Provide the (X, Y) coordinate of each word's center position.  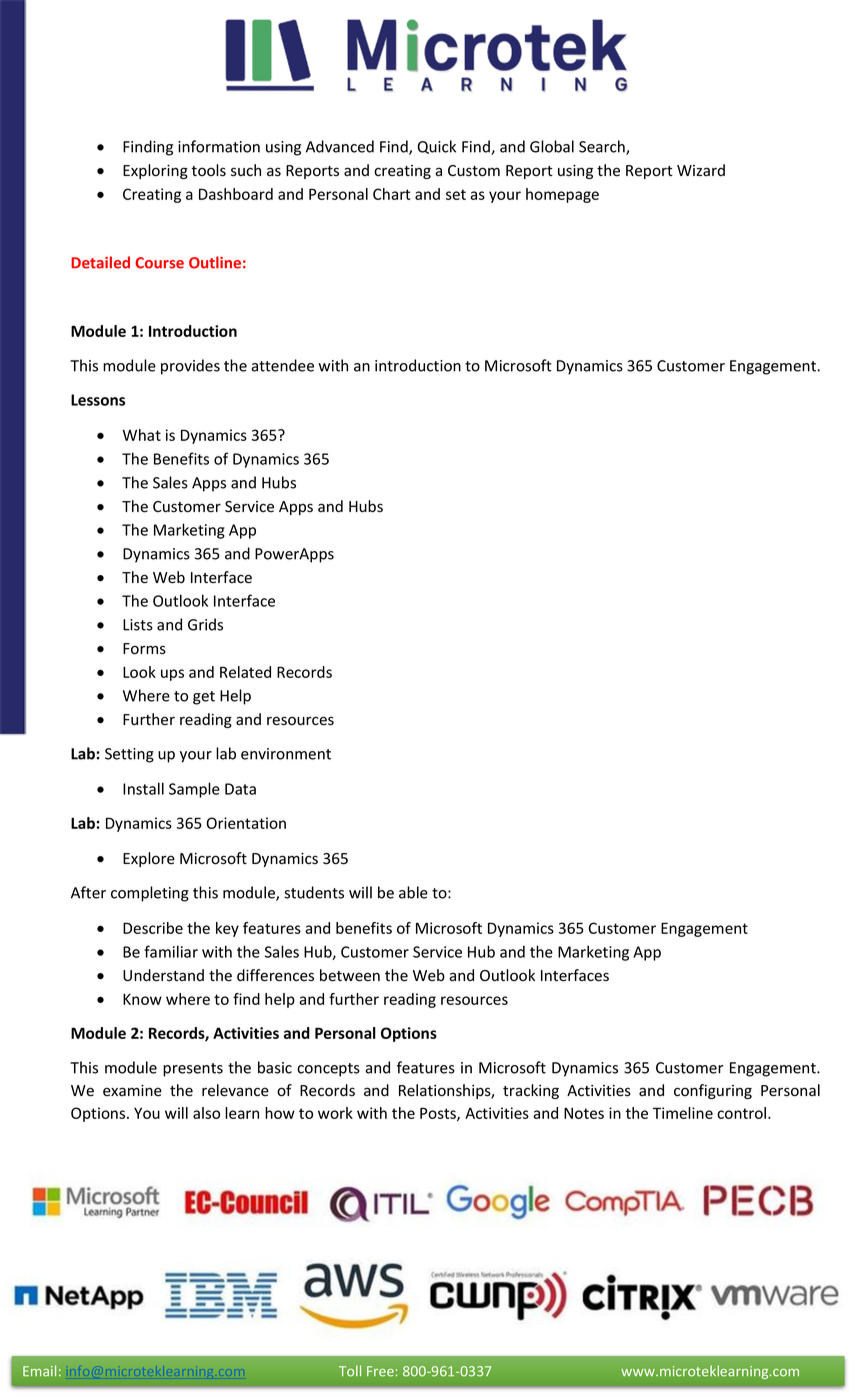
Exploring (155, 171)
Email (39, 1371)
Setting (129, 755)
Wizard (701, 170)
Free (380, 1371)
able (413, 892)
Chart (392, 194)
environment (286, 754)
